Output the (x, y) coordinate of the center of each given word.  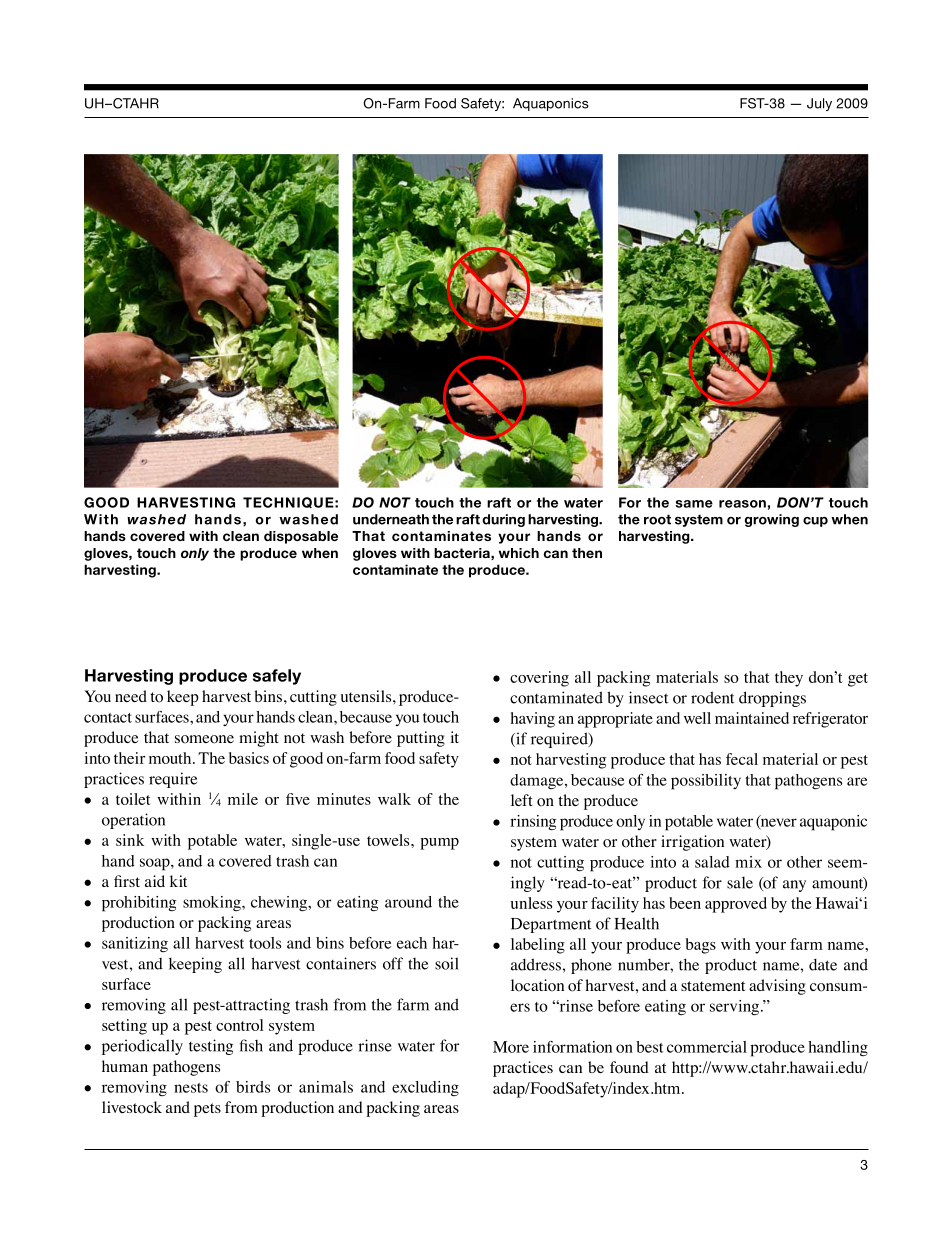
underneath (391, 519)
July (819, 104)
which (519, 553)
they (789, 679)
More (511, 1047)
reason (742, 504)
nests (191, 1088)
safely (277, 677)
